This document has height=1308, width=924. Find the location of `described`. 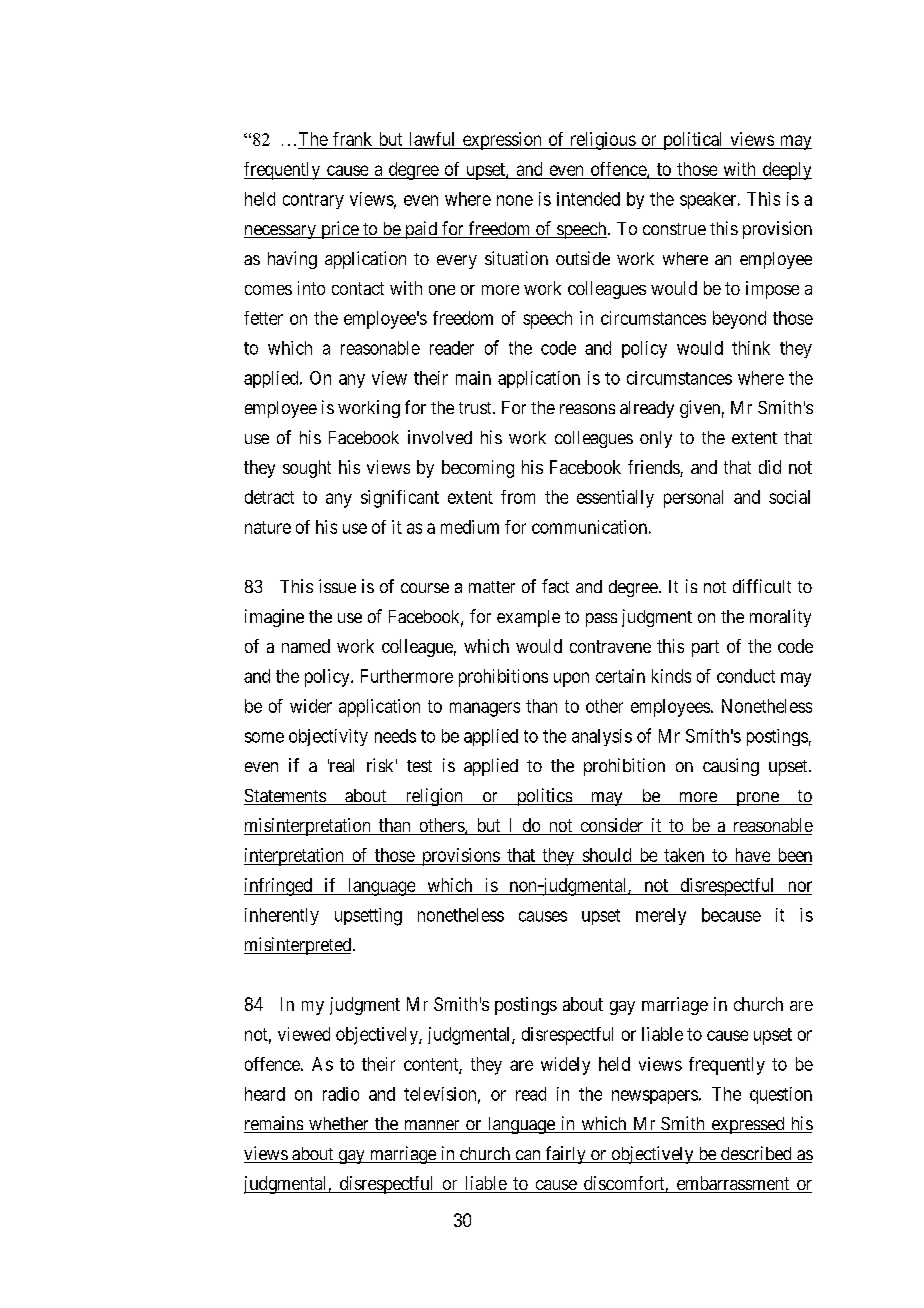

described is located at coordinates (756, 1154).
